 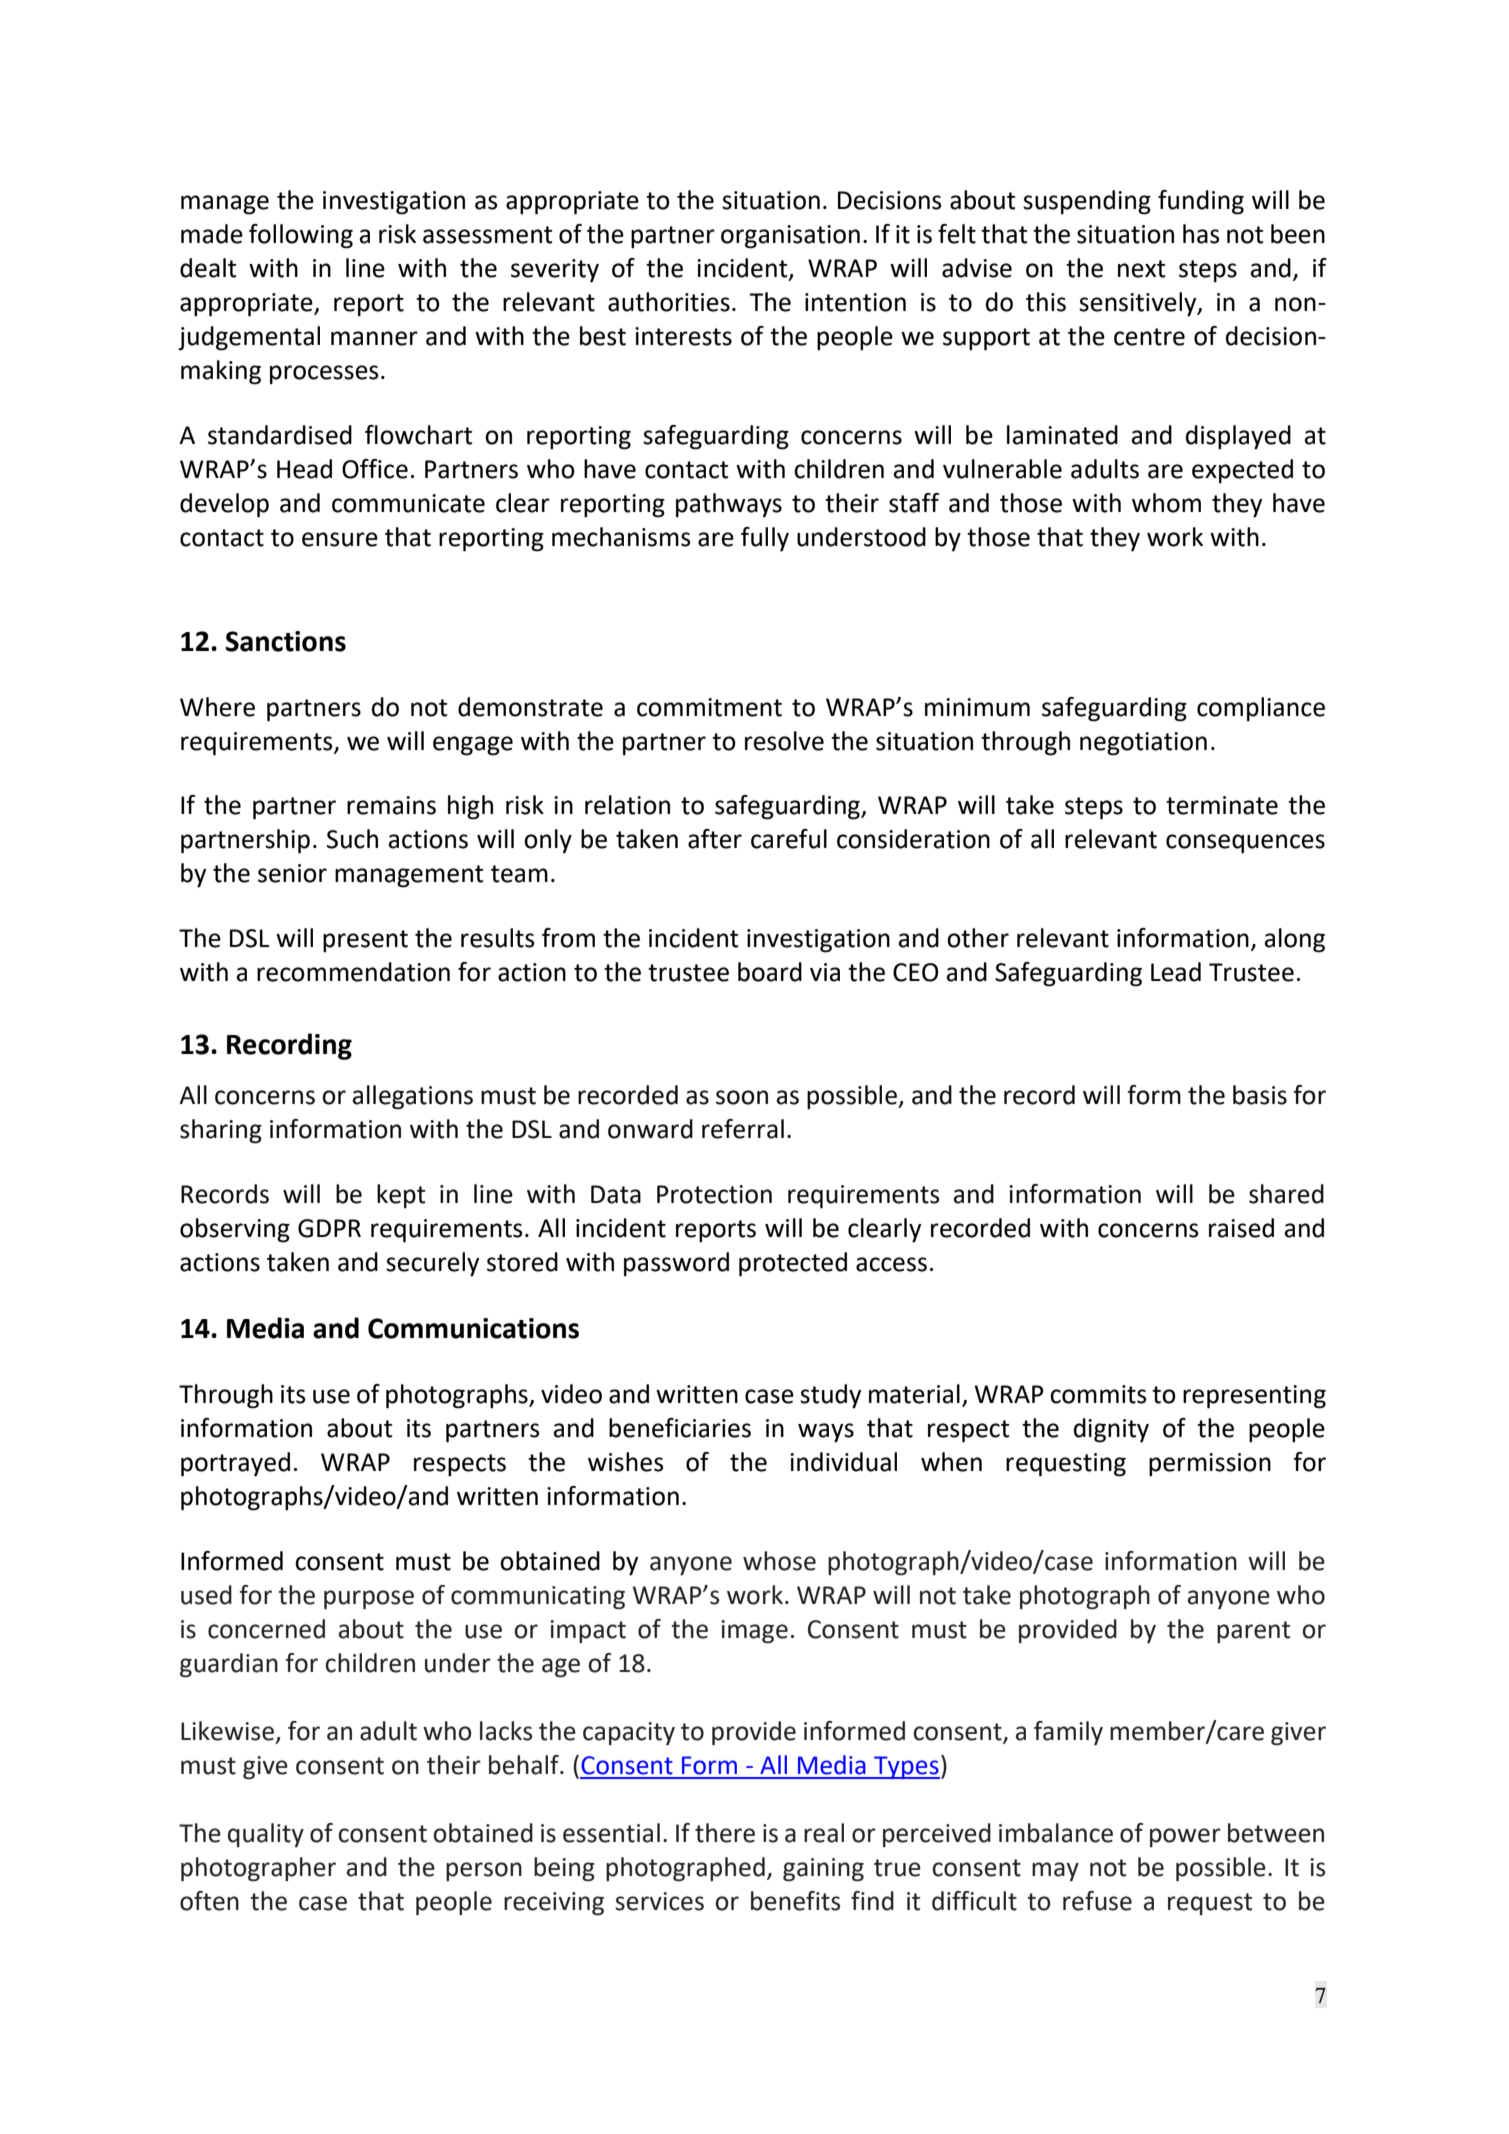 I want to click on next, so click(x=1141, y=269).
